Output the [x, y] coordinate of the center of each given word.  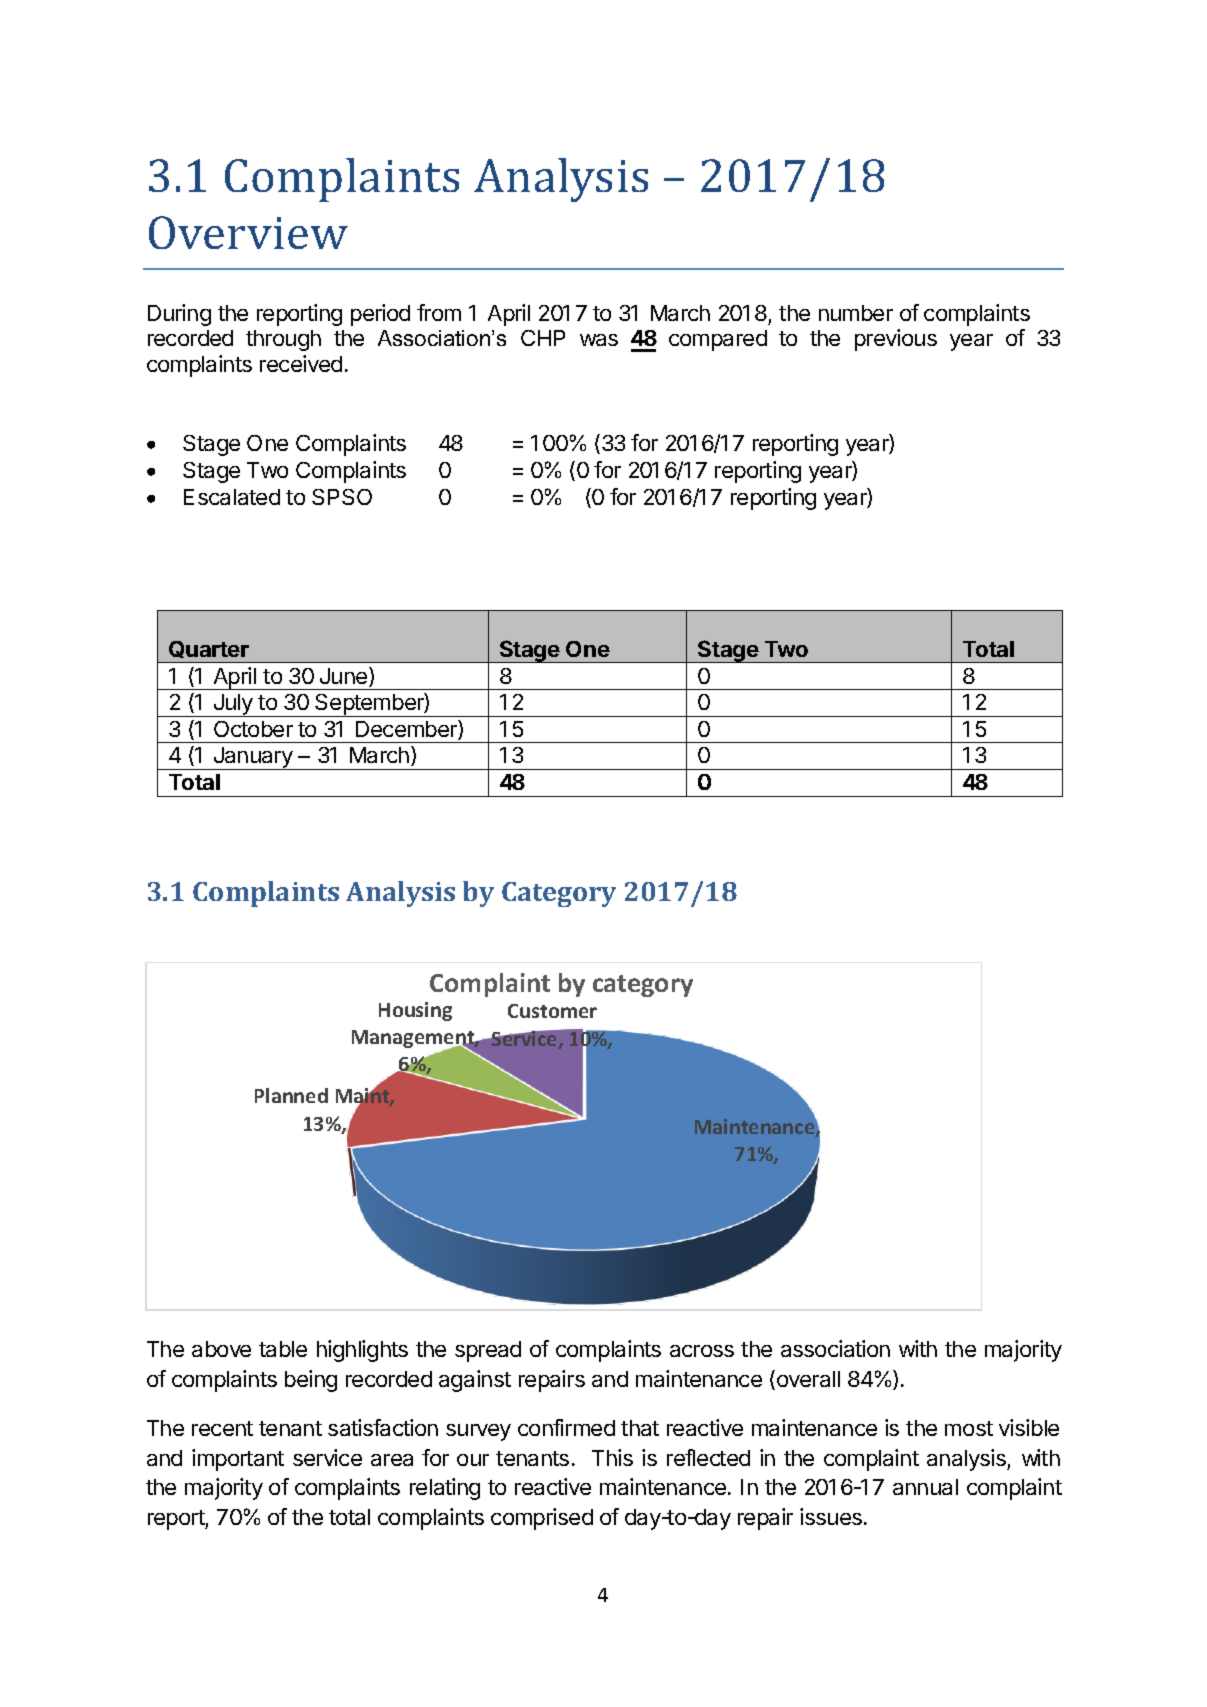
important [238, 1460]
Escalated [232, 497]
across [702, 1351]
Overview [248, 232]
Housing [415, 1011]
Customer [552, 1011]
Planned [291, 1095]
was [599, 340]
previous [896, 340]
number [856, 313]
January [253, 758]
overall [807, 1380]
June [345, 677]
